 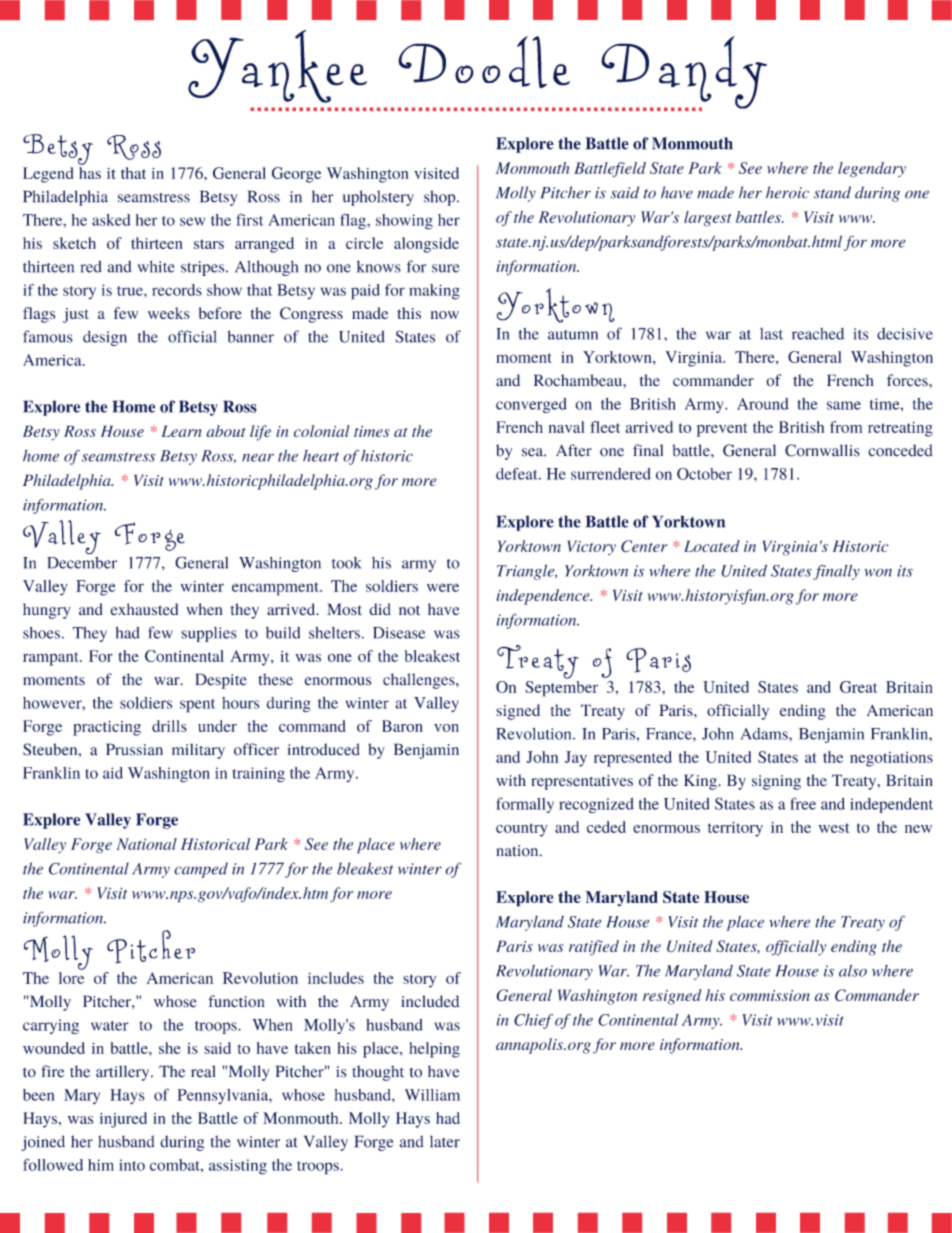 What do you see at coordinates (90, 171) in the image?
I see `has` at bounding box center [90, 171].
